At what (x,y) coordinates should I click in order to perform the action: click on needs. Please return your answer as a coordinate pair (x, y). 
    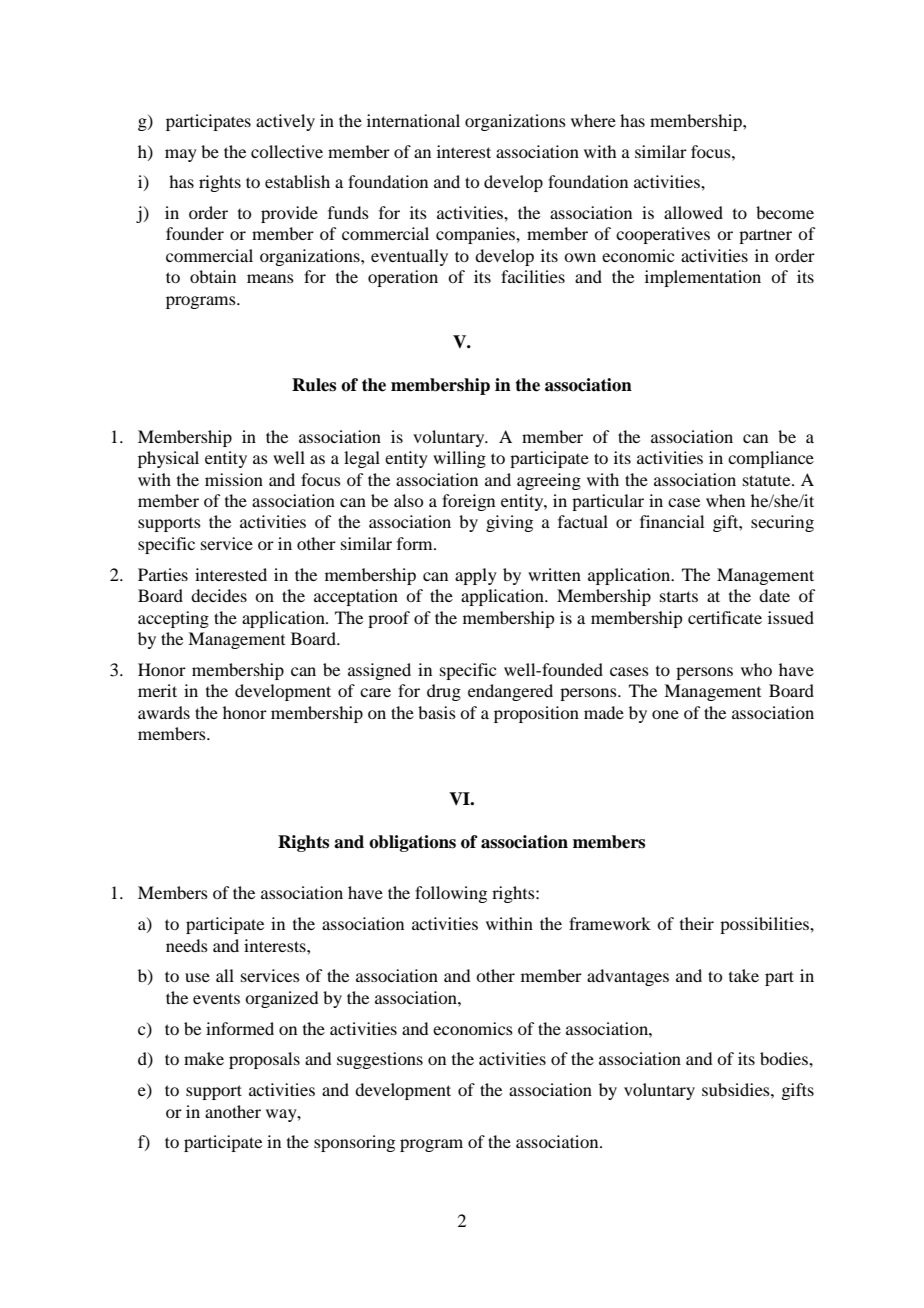
    Looking at the image, I should click on (187, 945).
